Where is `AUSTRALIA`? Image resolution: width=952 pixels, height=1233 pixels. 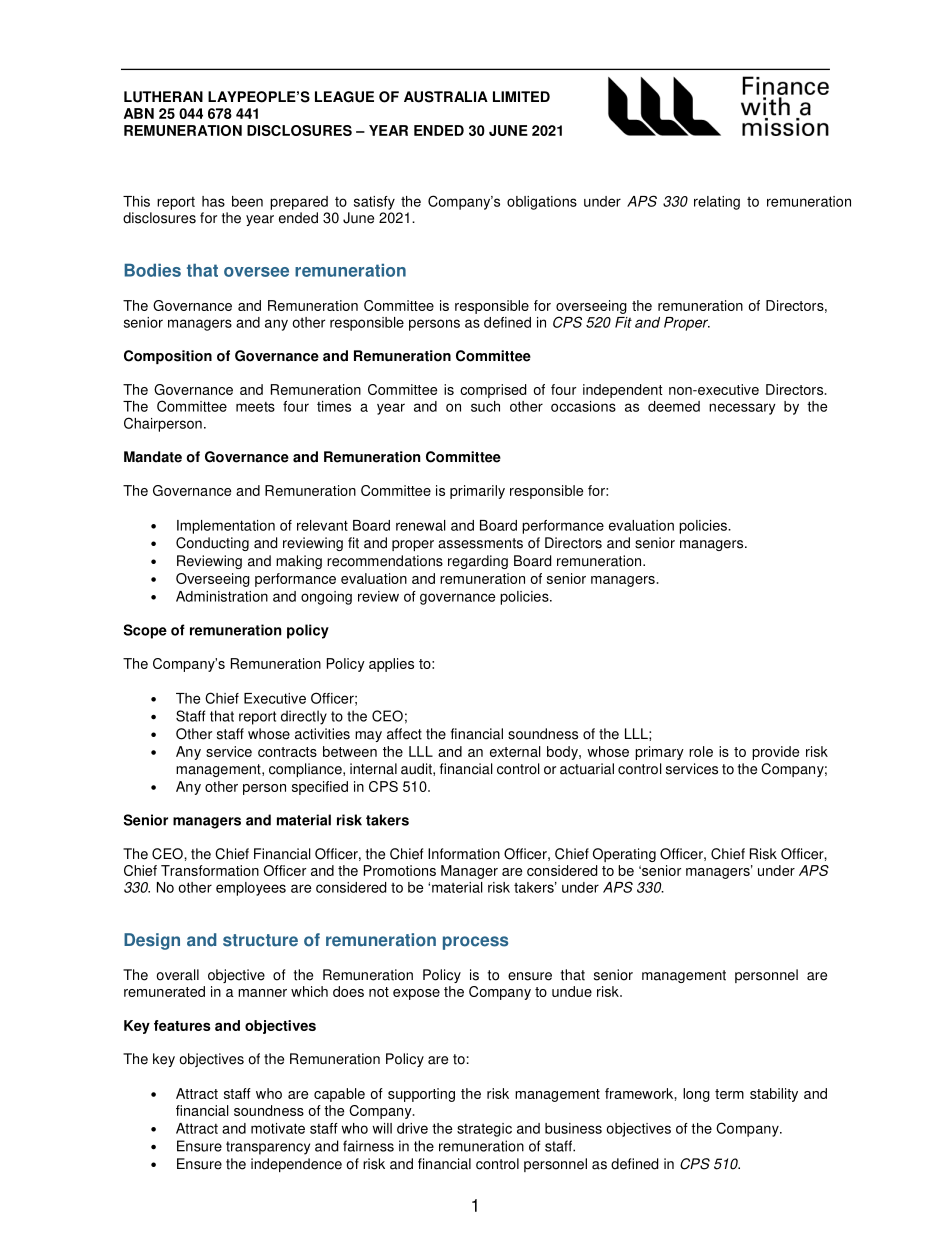
AUSTRALIA is located at coordinates (446, 97).
